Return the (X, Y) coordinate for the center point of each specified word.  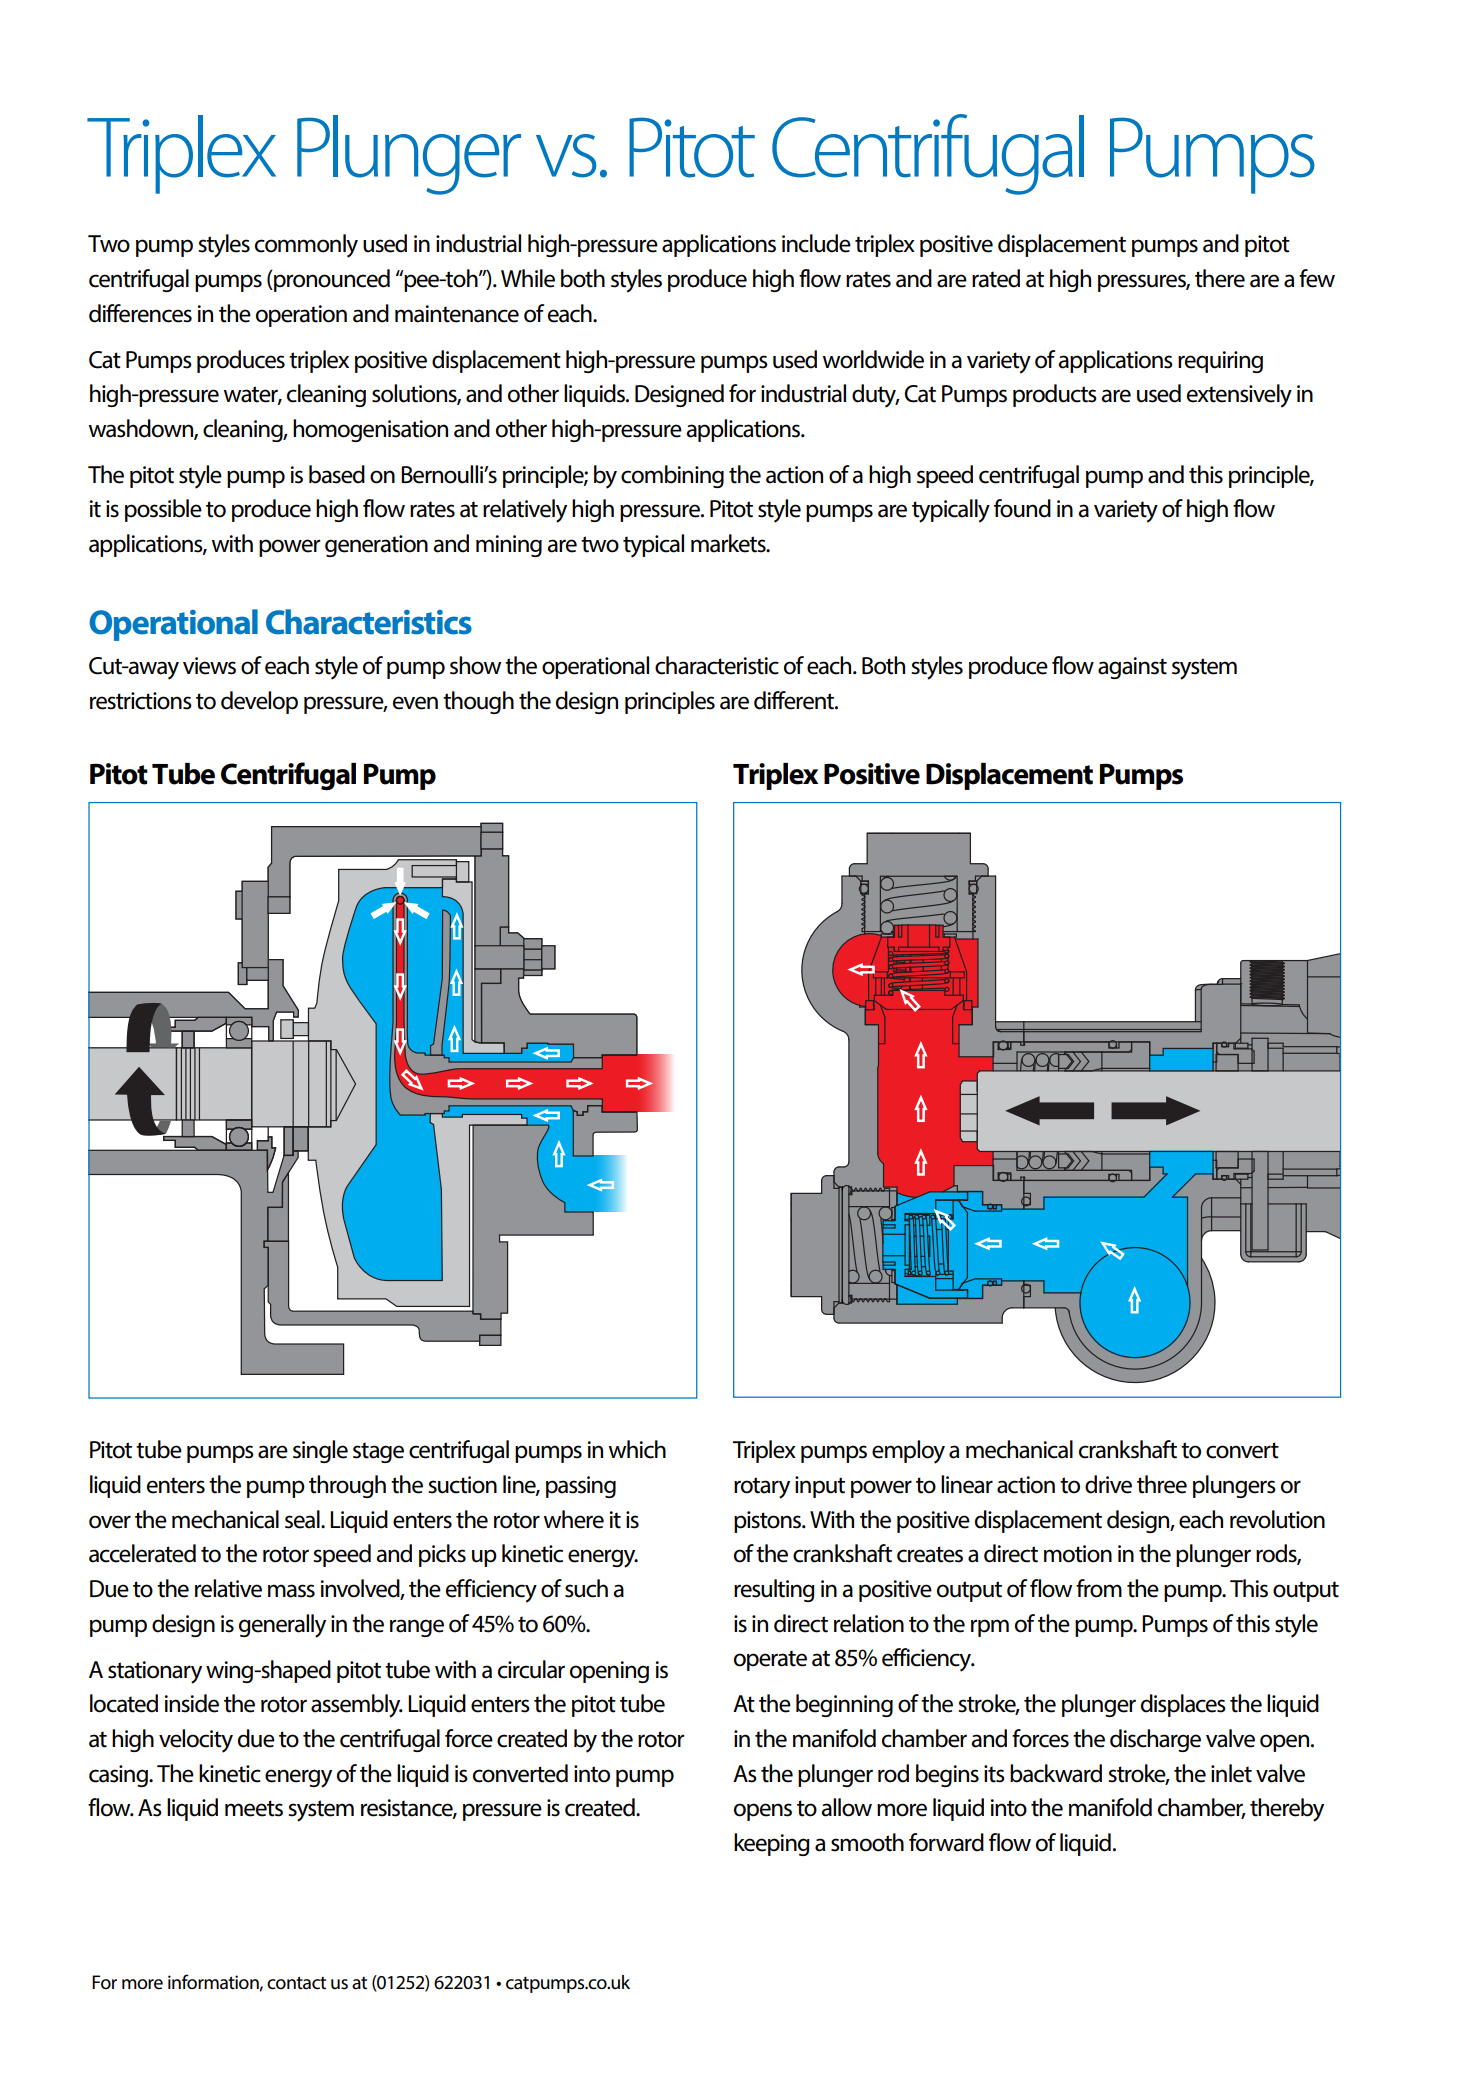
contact (296, 1983)
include (816, 243)
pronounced (331, 280)
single (320, 1451)
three (1162, 1484)
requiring (1220, 362)
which (637, 1449)
